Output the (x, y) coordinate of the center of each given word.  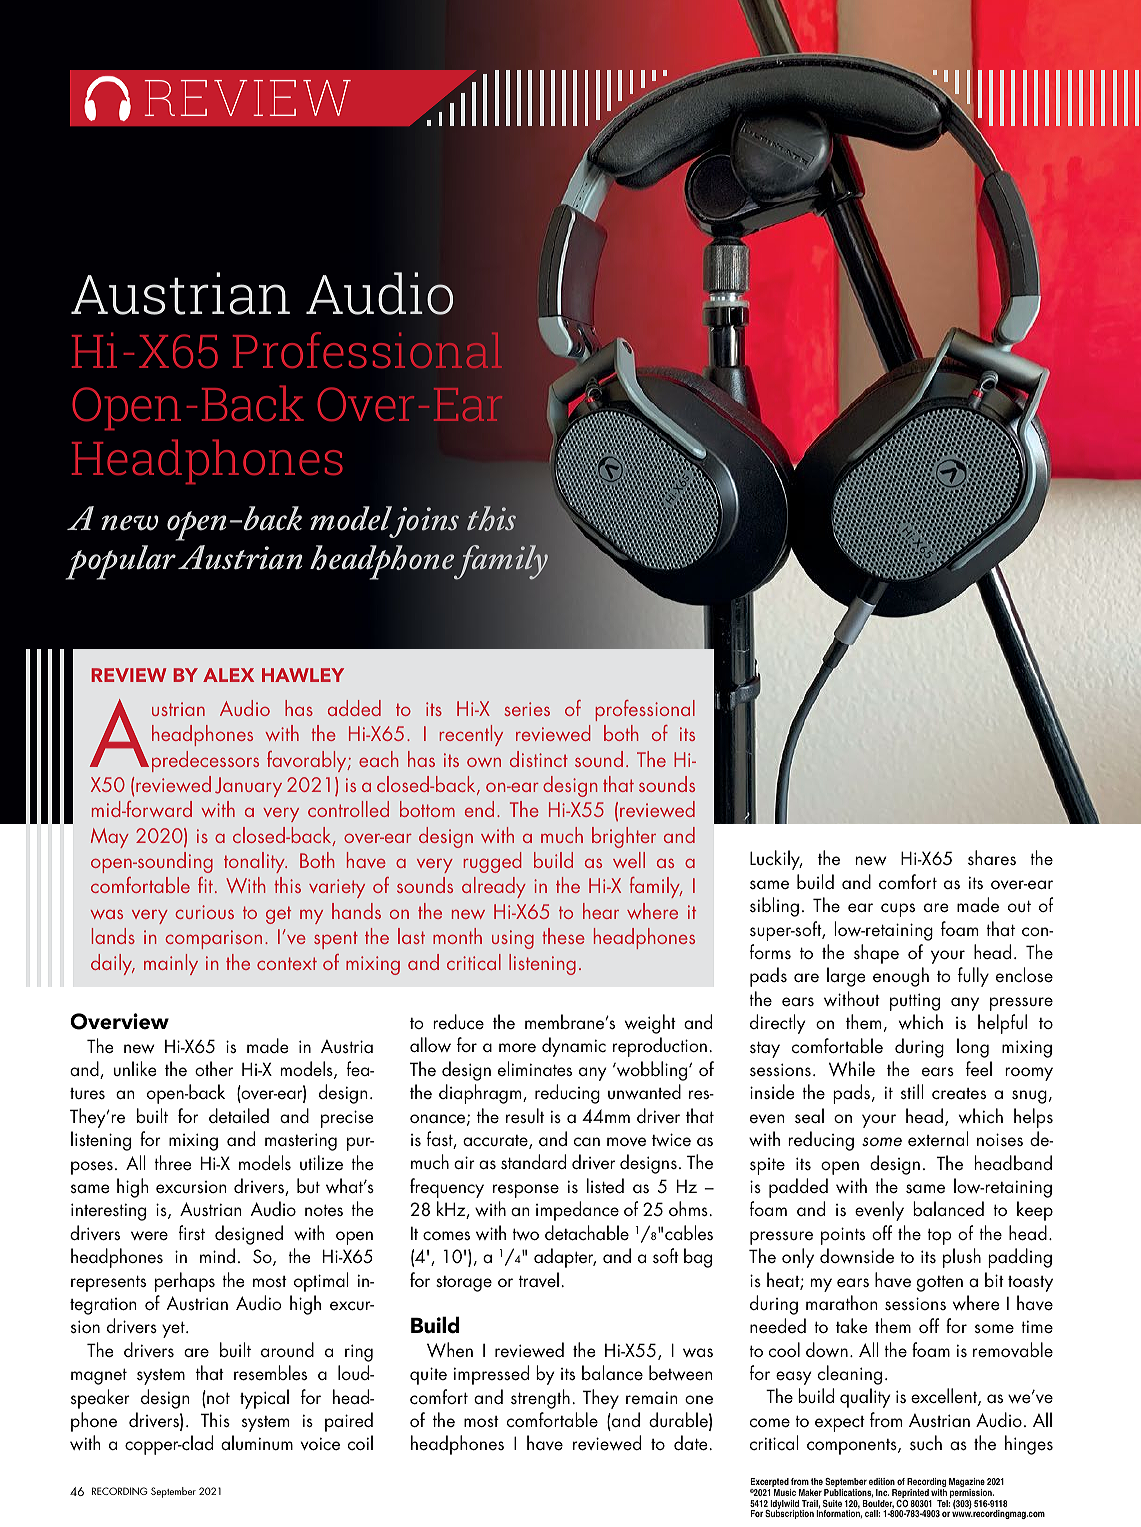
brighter (624, 837)
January (248, 787)
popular (121, 562)
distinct (539, 759)
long (973, 1048)
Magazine (967, 1484)
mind (217, 1255)
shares (992, 857)
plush (962, 1258)
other (214, 1068)
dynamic (574, 1047)
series (527, 709)
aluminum (257, 1442)
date (691, 1443)
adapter (565, 1258)
